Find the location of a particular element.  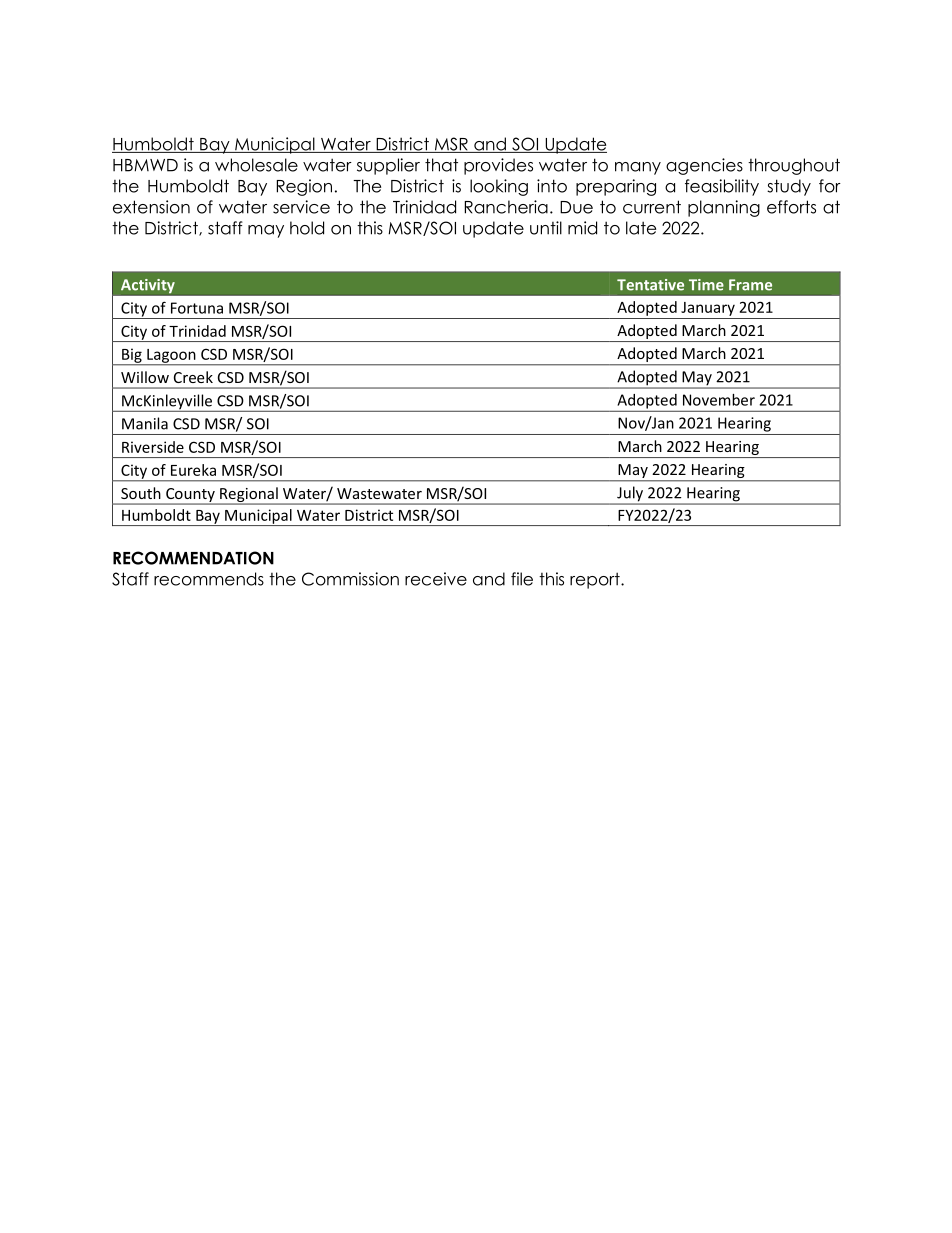

that is located at coordinates (441, 165).
